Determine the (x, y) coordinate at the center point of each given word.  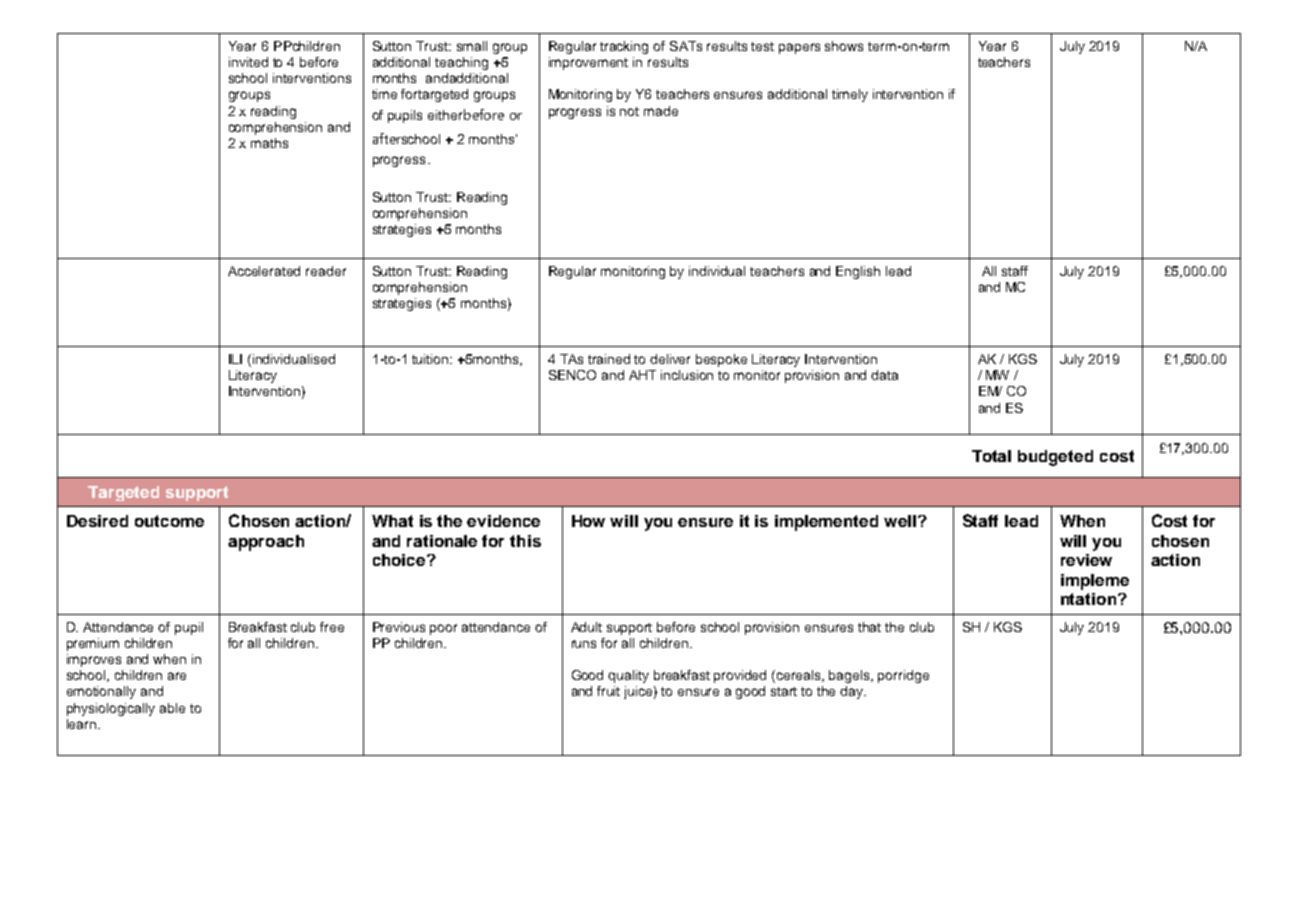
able (172, 708)
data (884, 375)
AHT (642, 375)
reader (326, 271)
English (858, 272)
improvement (588, 63)
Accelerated (264, 271)
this (525, 541)
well (900, 521)
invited (248, 62)
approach (266, 543)
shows (844, 46)
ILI (235, 359)
